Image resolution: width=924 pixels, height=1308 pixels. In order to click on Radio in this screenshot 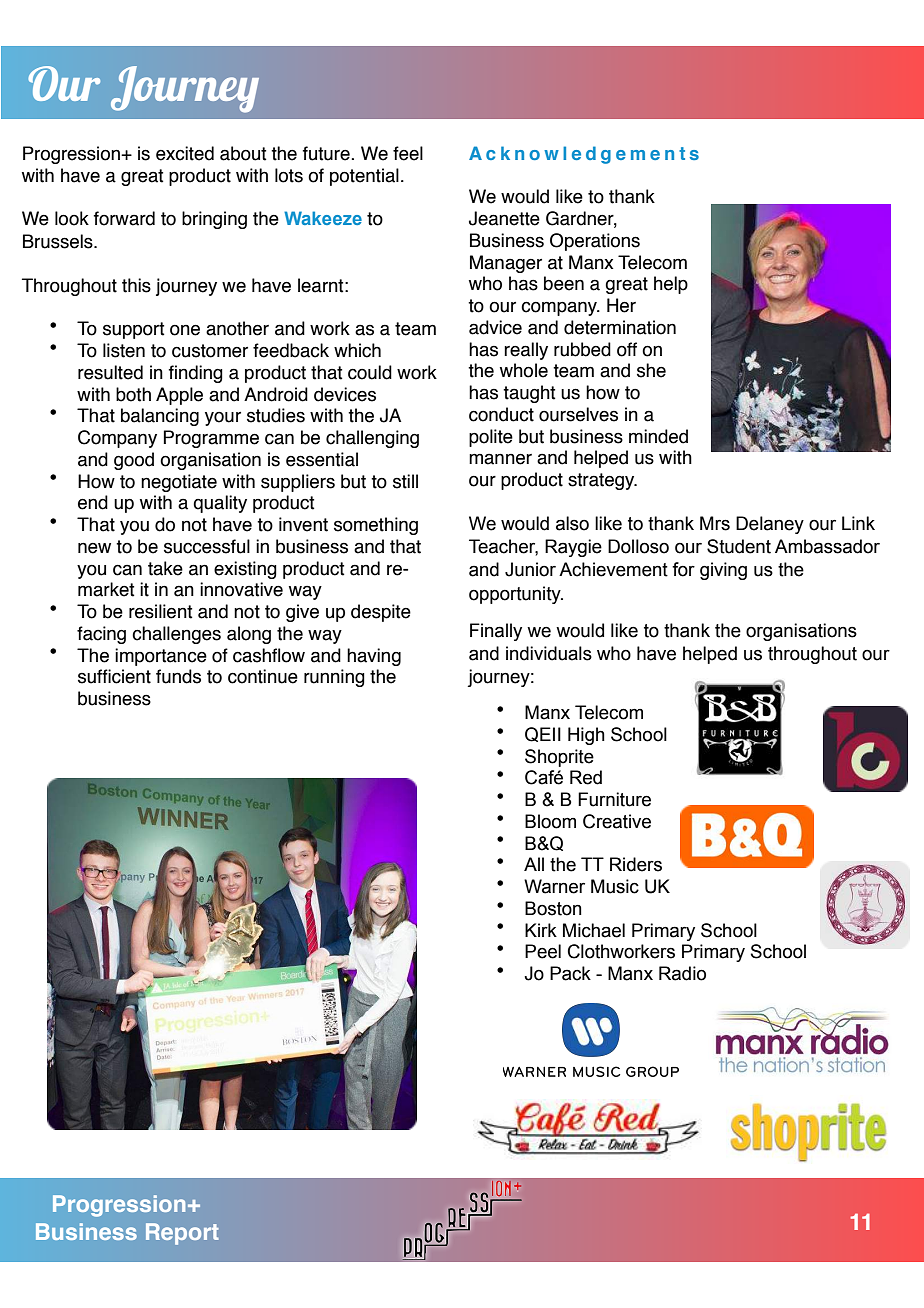, I will do `click(682, 973)`.
